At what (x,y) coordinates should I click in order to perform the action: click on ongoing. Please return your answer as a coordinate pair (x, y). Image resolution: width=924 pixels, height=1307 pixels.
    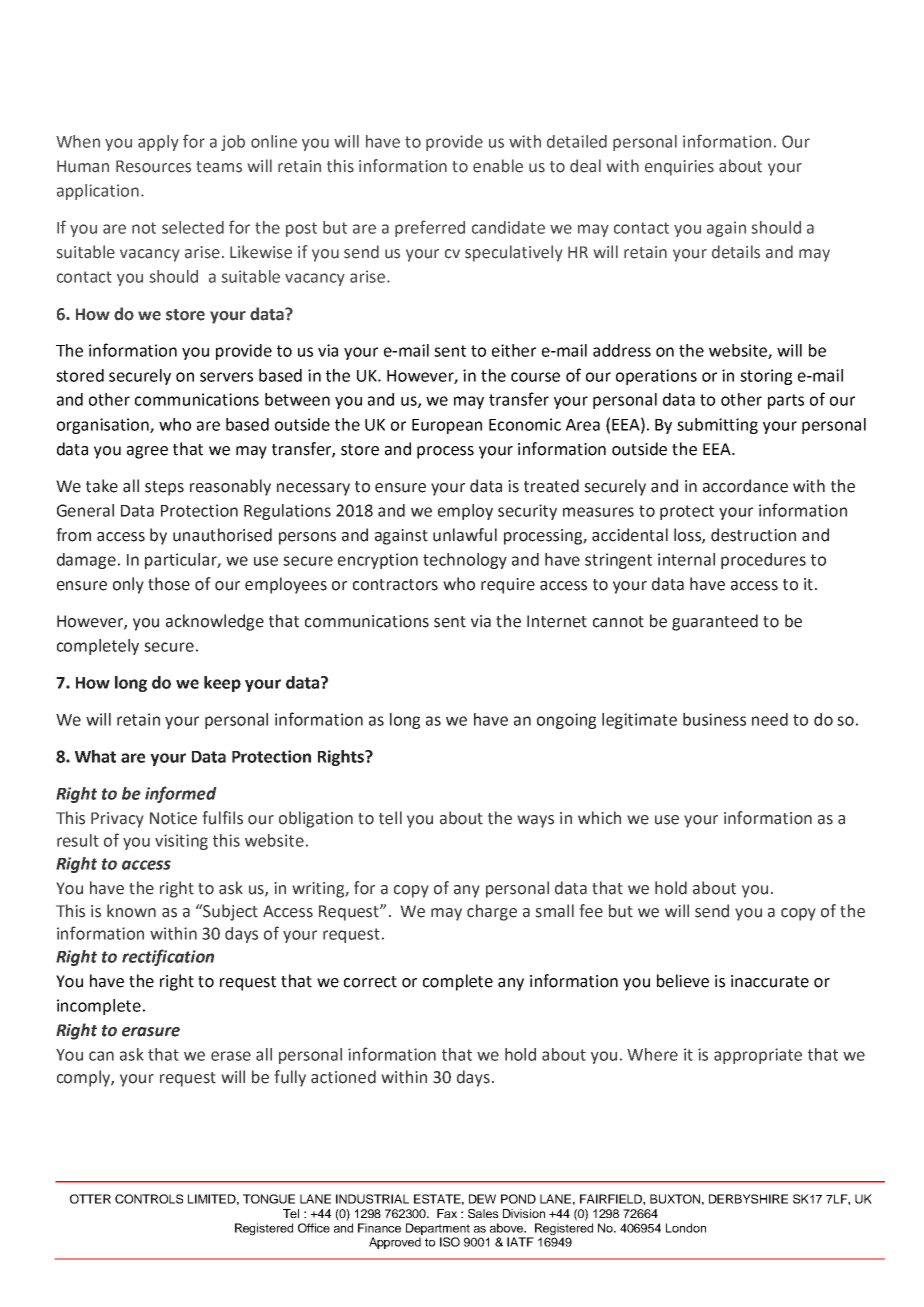
    Looking at the image, I should click on (566, 721).
